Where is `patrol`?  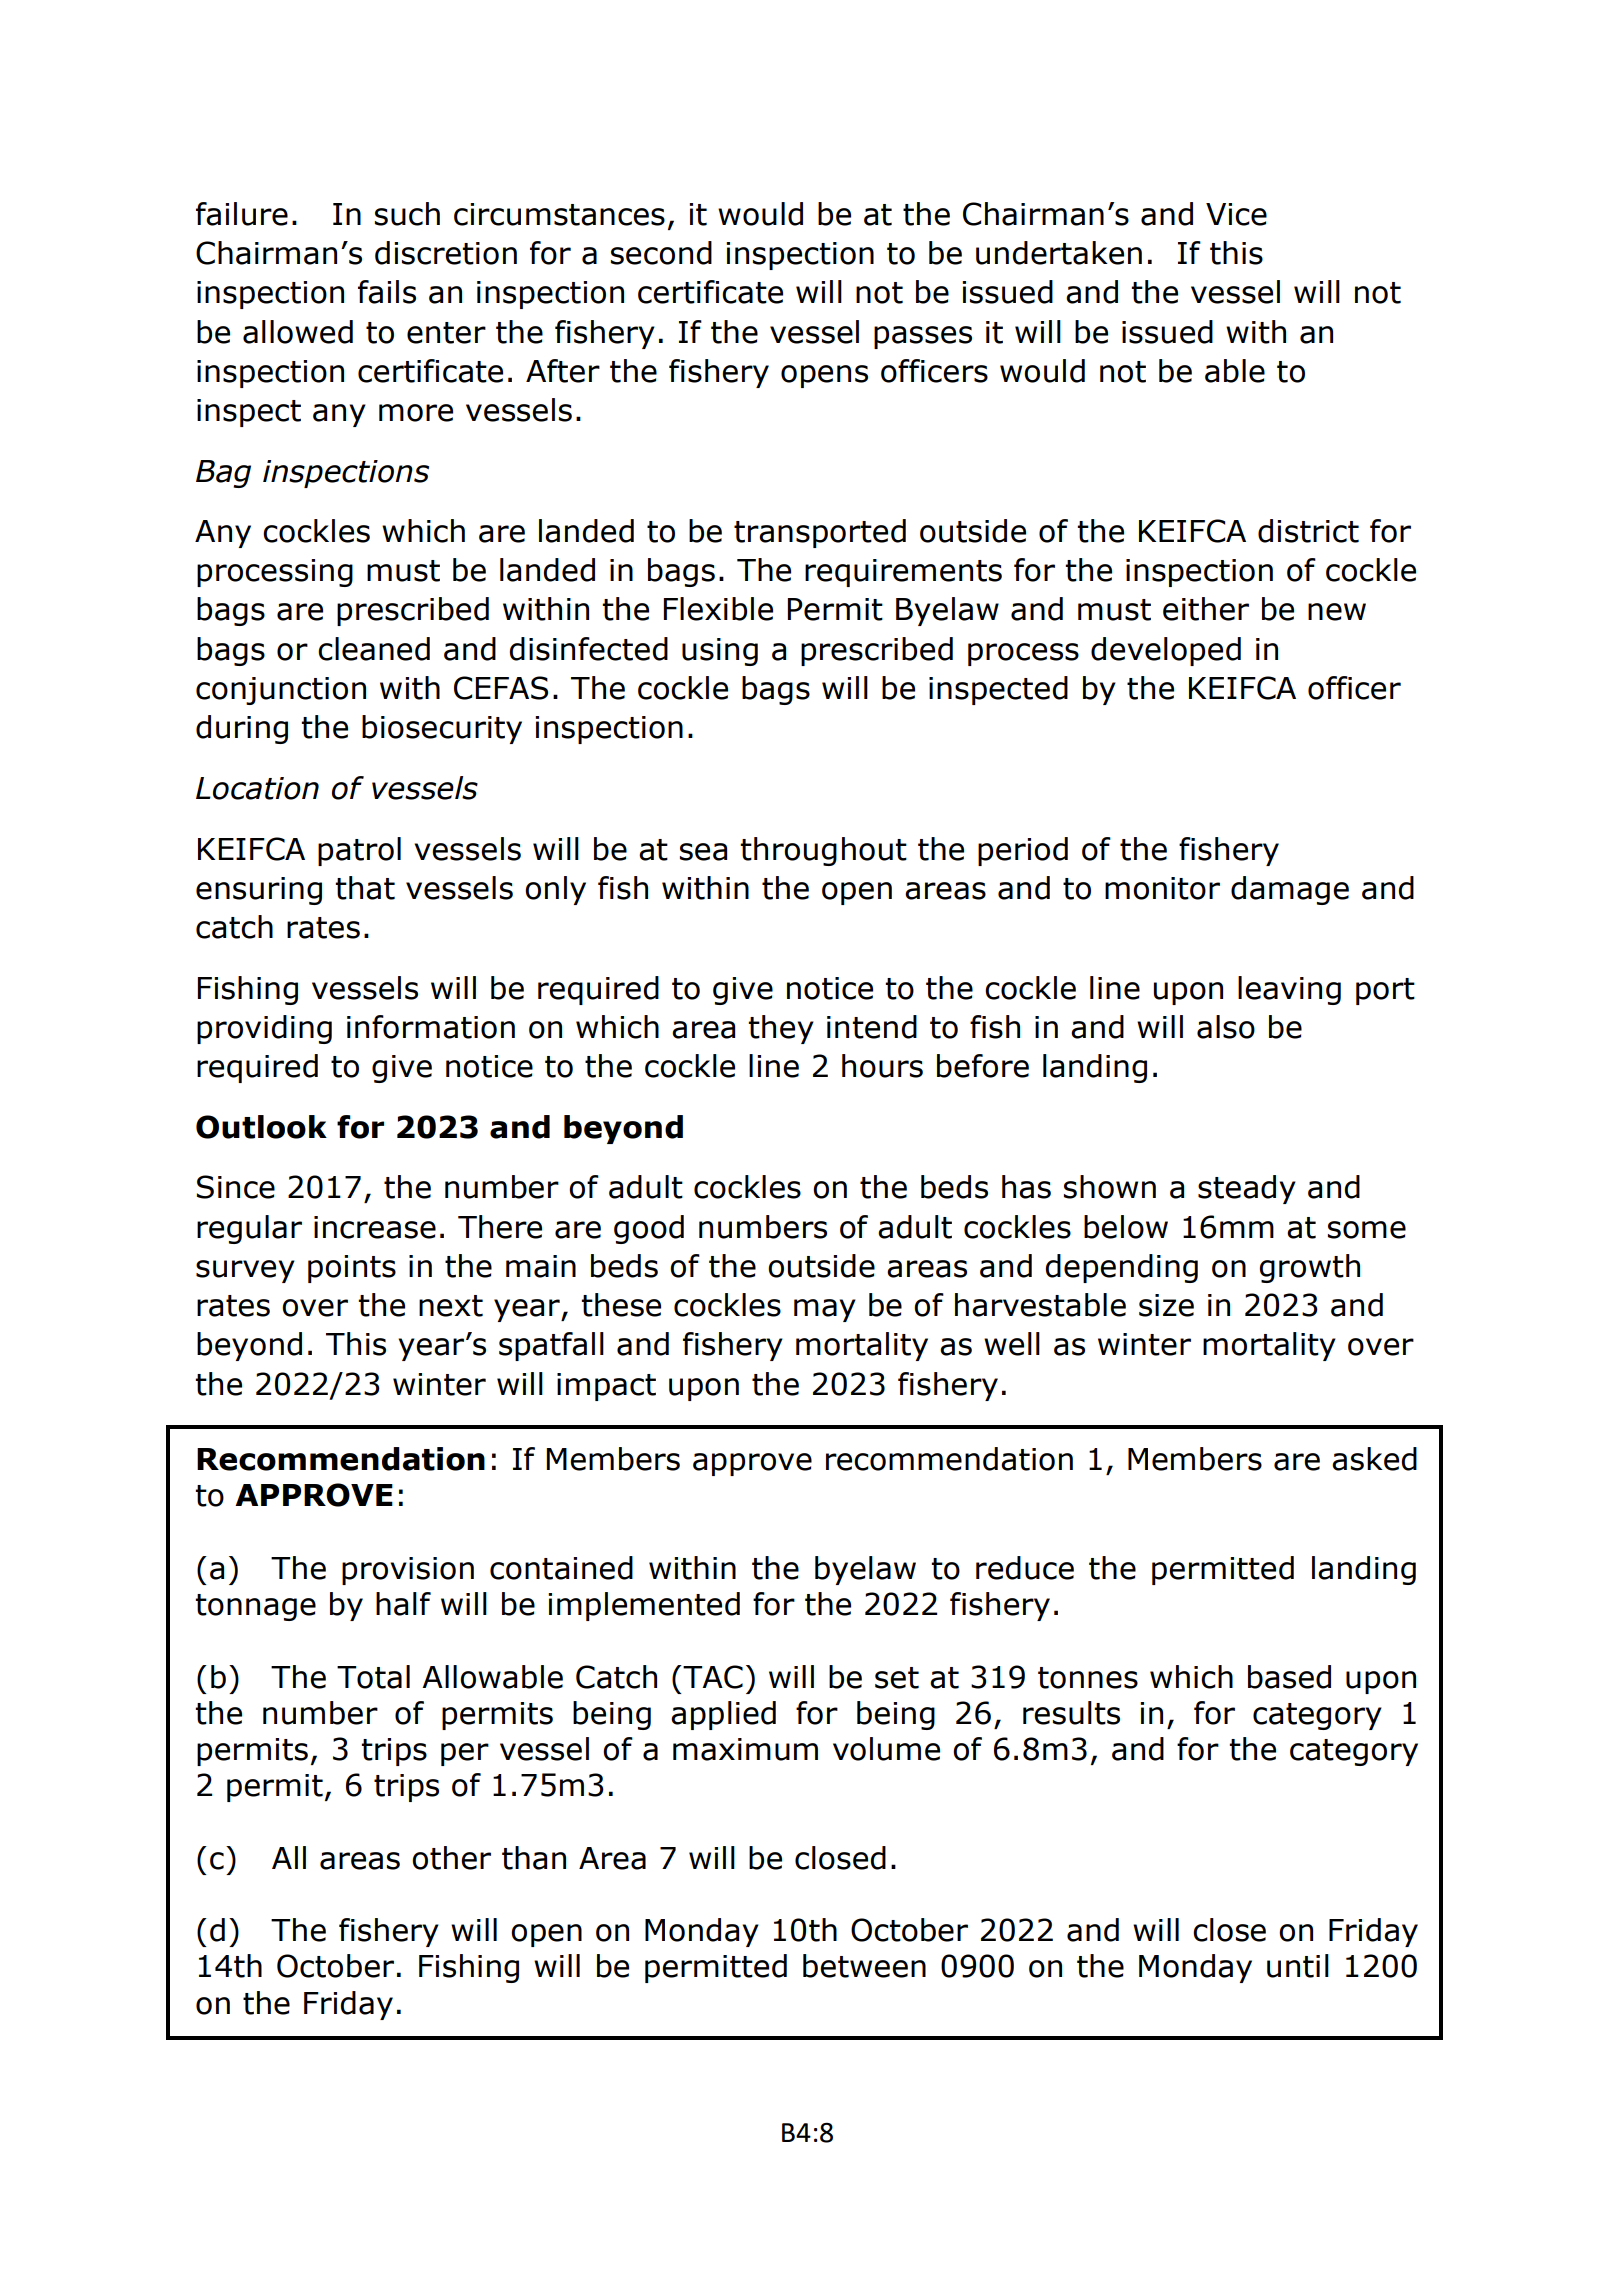
patrol is located at coordinates (359, 851).
